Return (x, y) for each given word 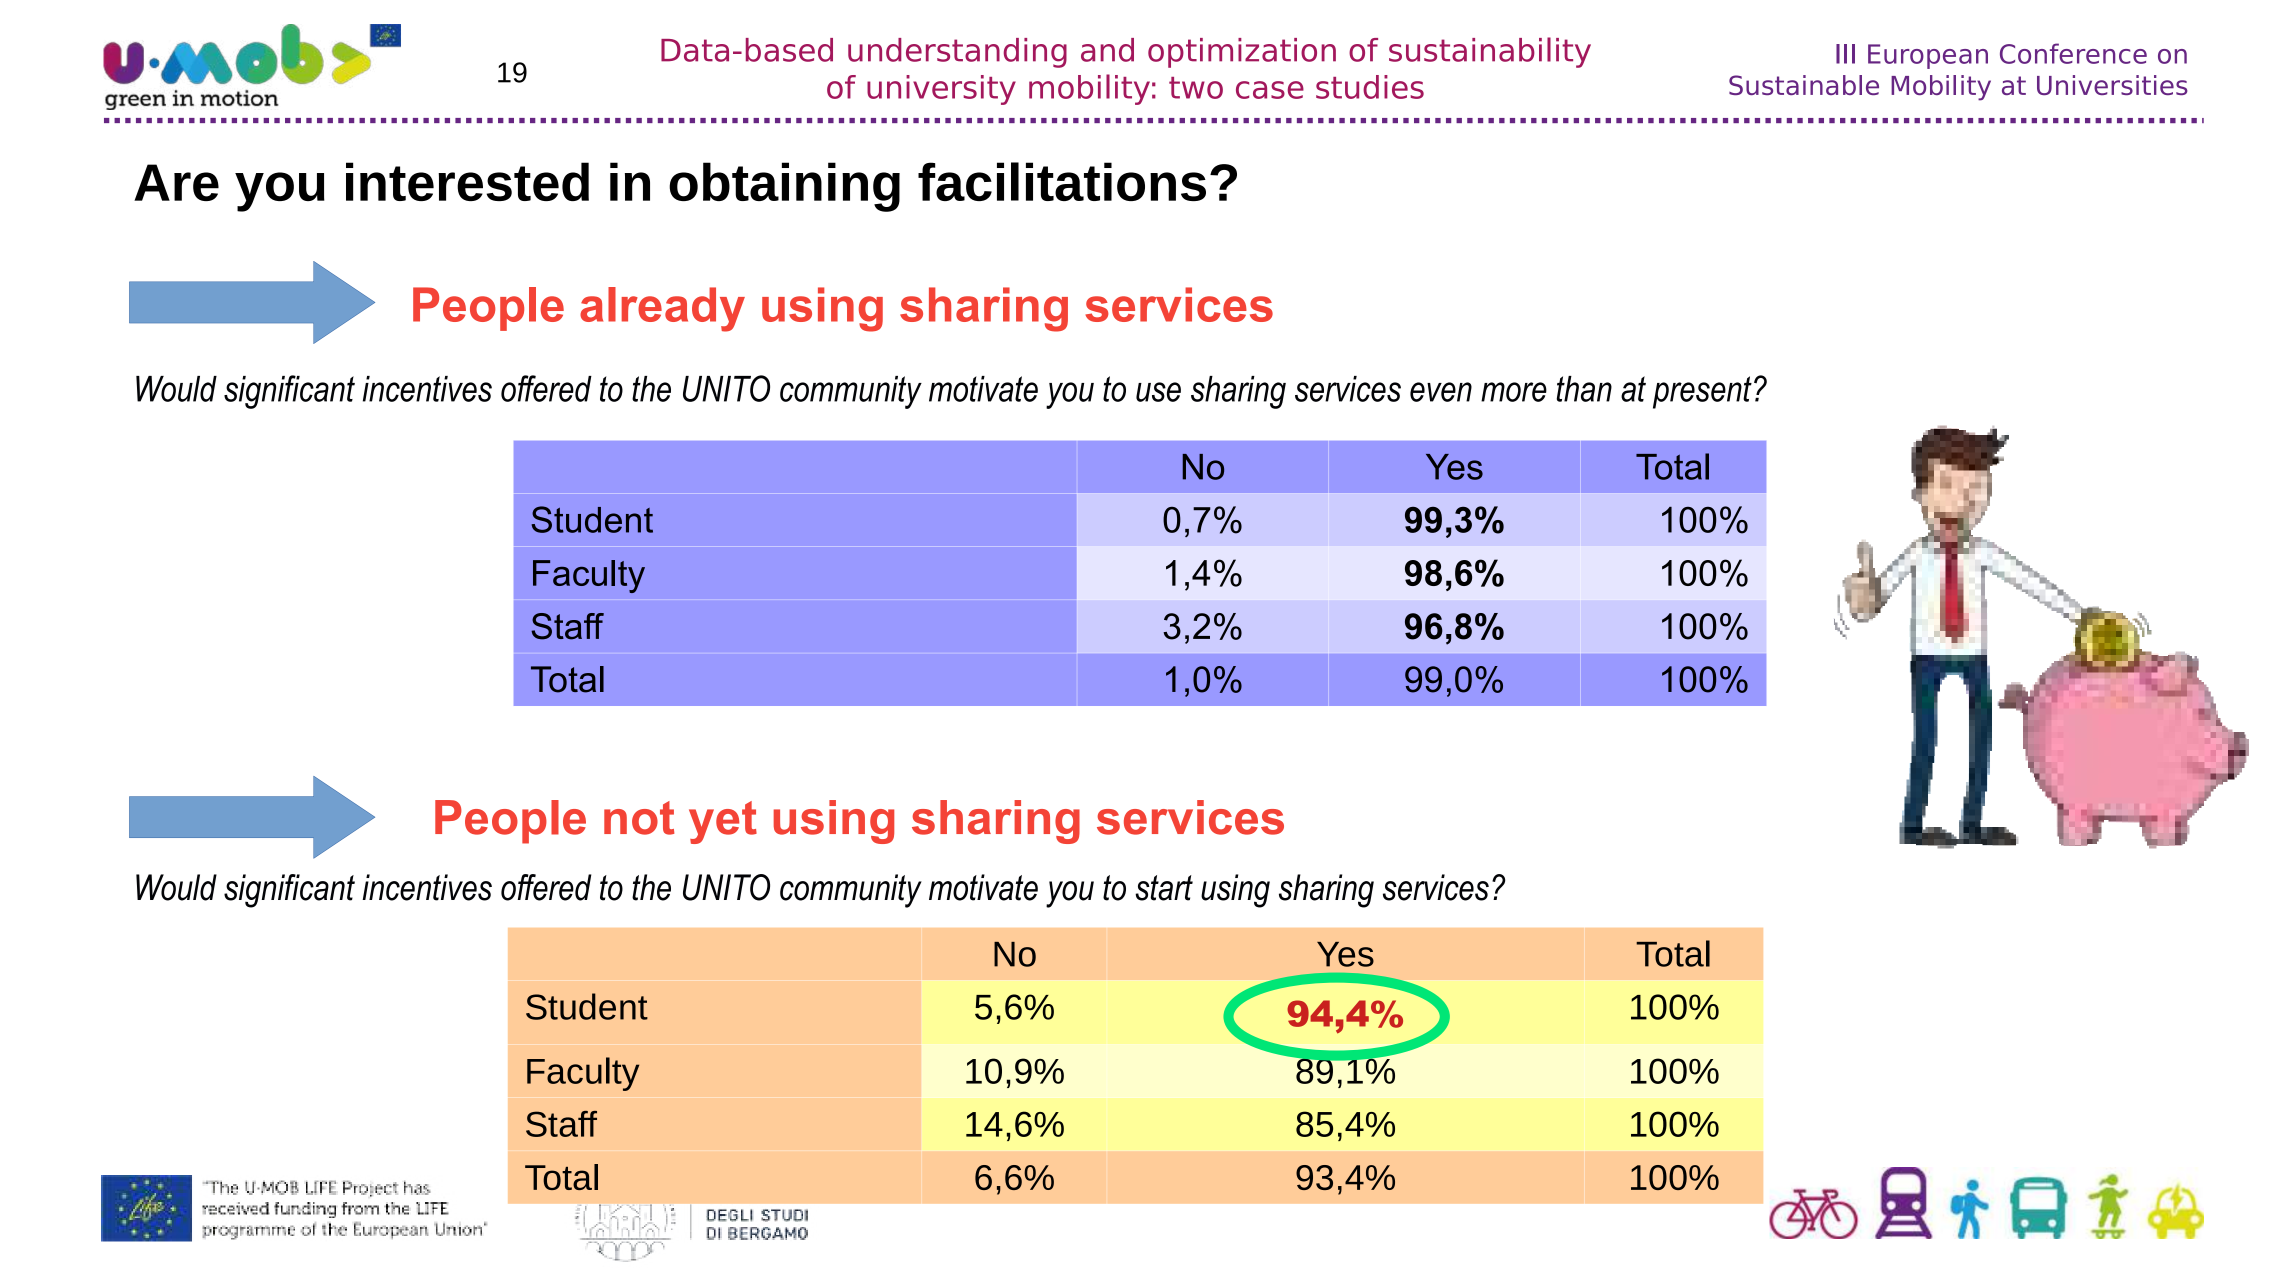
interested (467, 181)
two (1196, 88)
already (662, 309)
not (639, 818)
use (1158, 392)
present (1702, 392)
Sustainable (1804, 85)
